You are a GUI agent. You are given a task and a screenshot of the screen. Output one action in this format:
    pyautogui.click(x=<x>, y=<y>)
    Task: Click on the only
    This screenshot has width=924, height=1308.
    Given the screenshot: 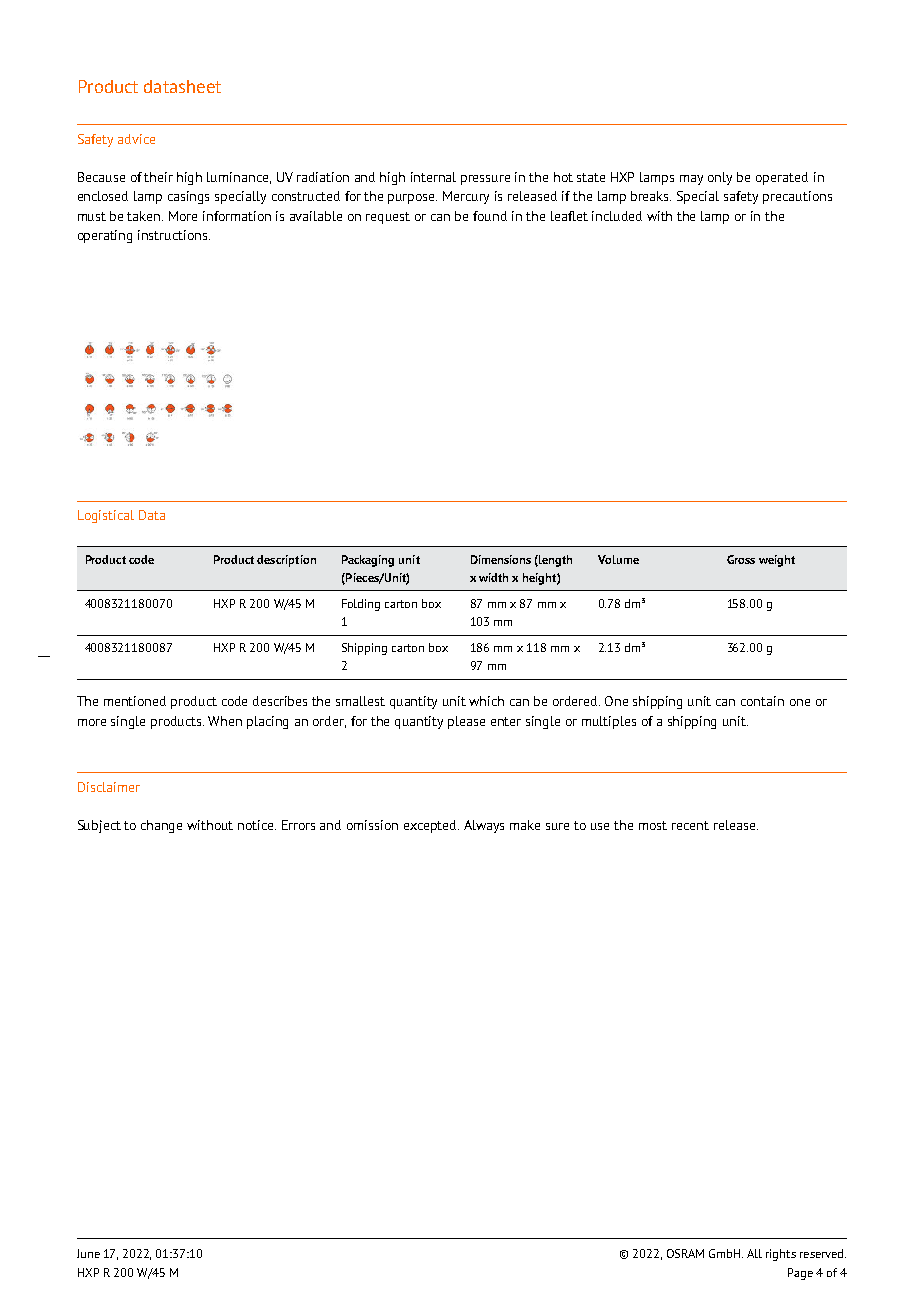 What is the action you would take?
    pyautogui.click(x=720, y=178)
